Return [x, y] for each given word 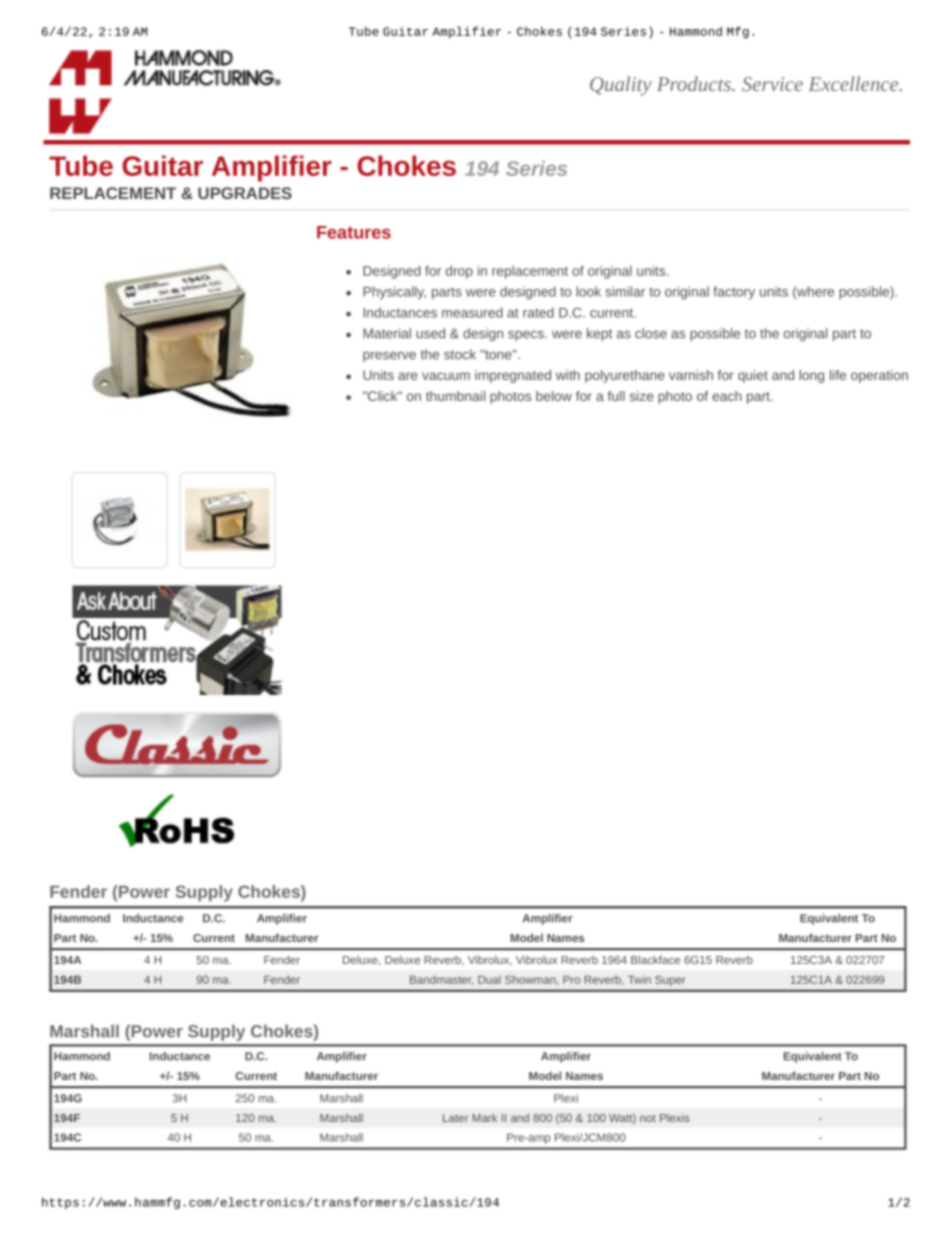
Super [670, 981]
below [554, 396]
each [727, 396]
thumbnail [455, 396]
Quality [621, 86]
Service [772, 84]
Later [456, 1118]
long [811, 376]
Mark [484, 1118]
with [568, 375]
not [648, 1118]
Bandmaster [441, 980]
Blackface [655, 959]
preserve [389, 357]
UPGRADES [245, 193]
